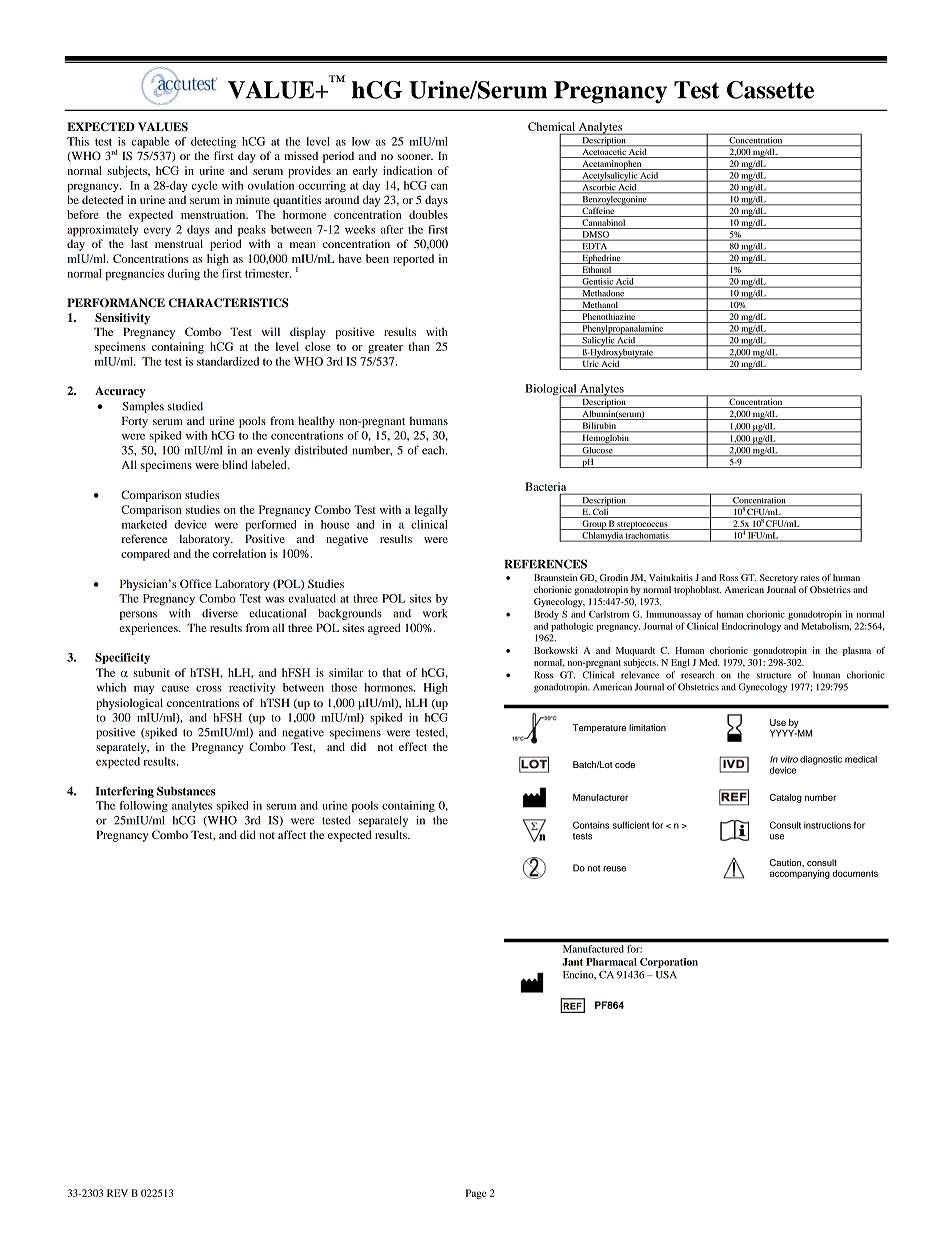 This screenshot has height=1233, width=952. I want to click on capable, so click(150, 143).
